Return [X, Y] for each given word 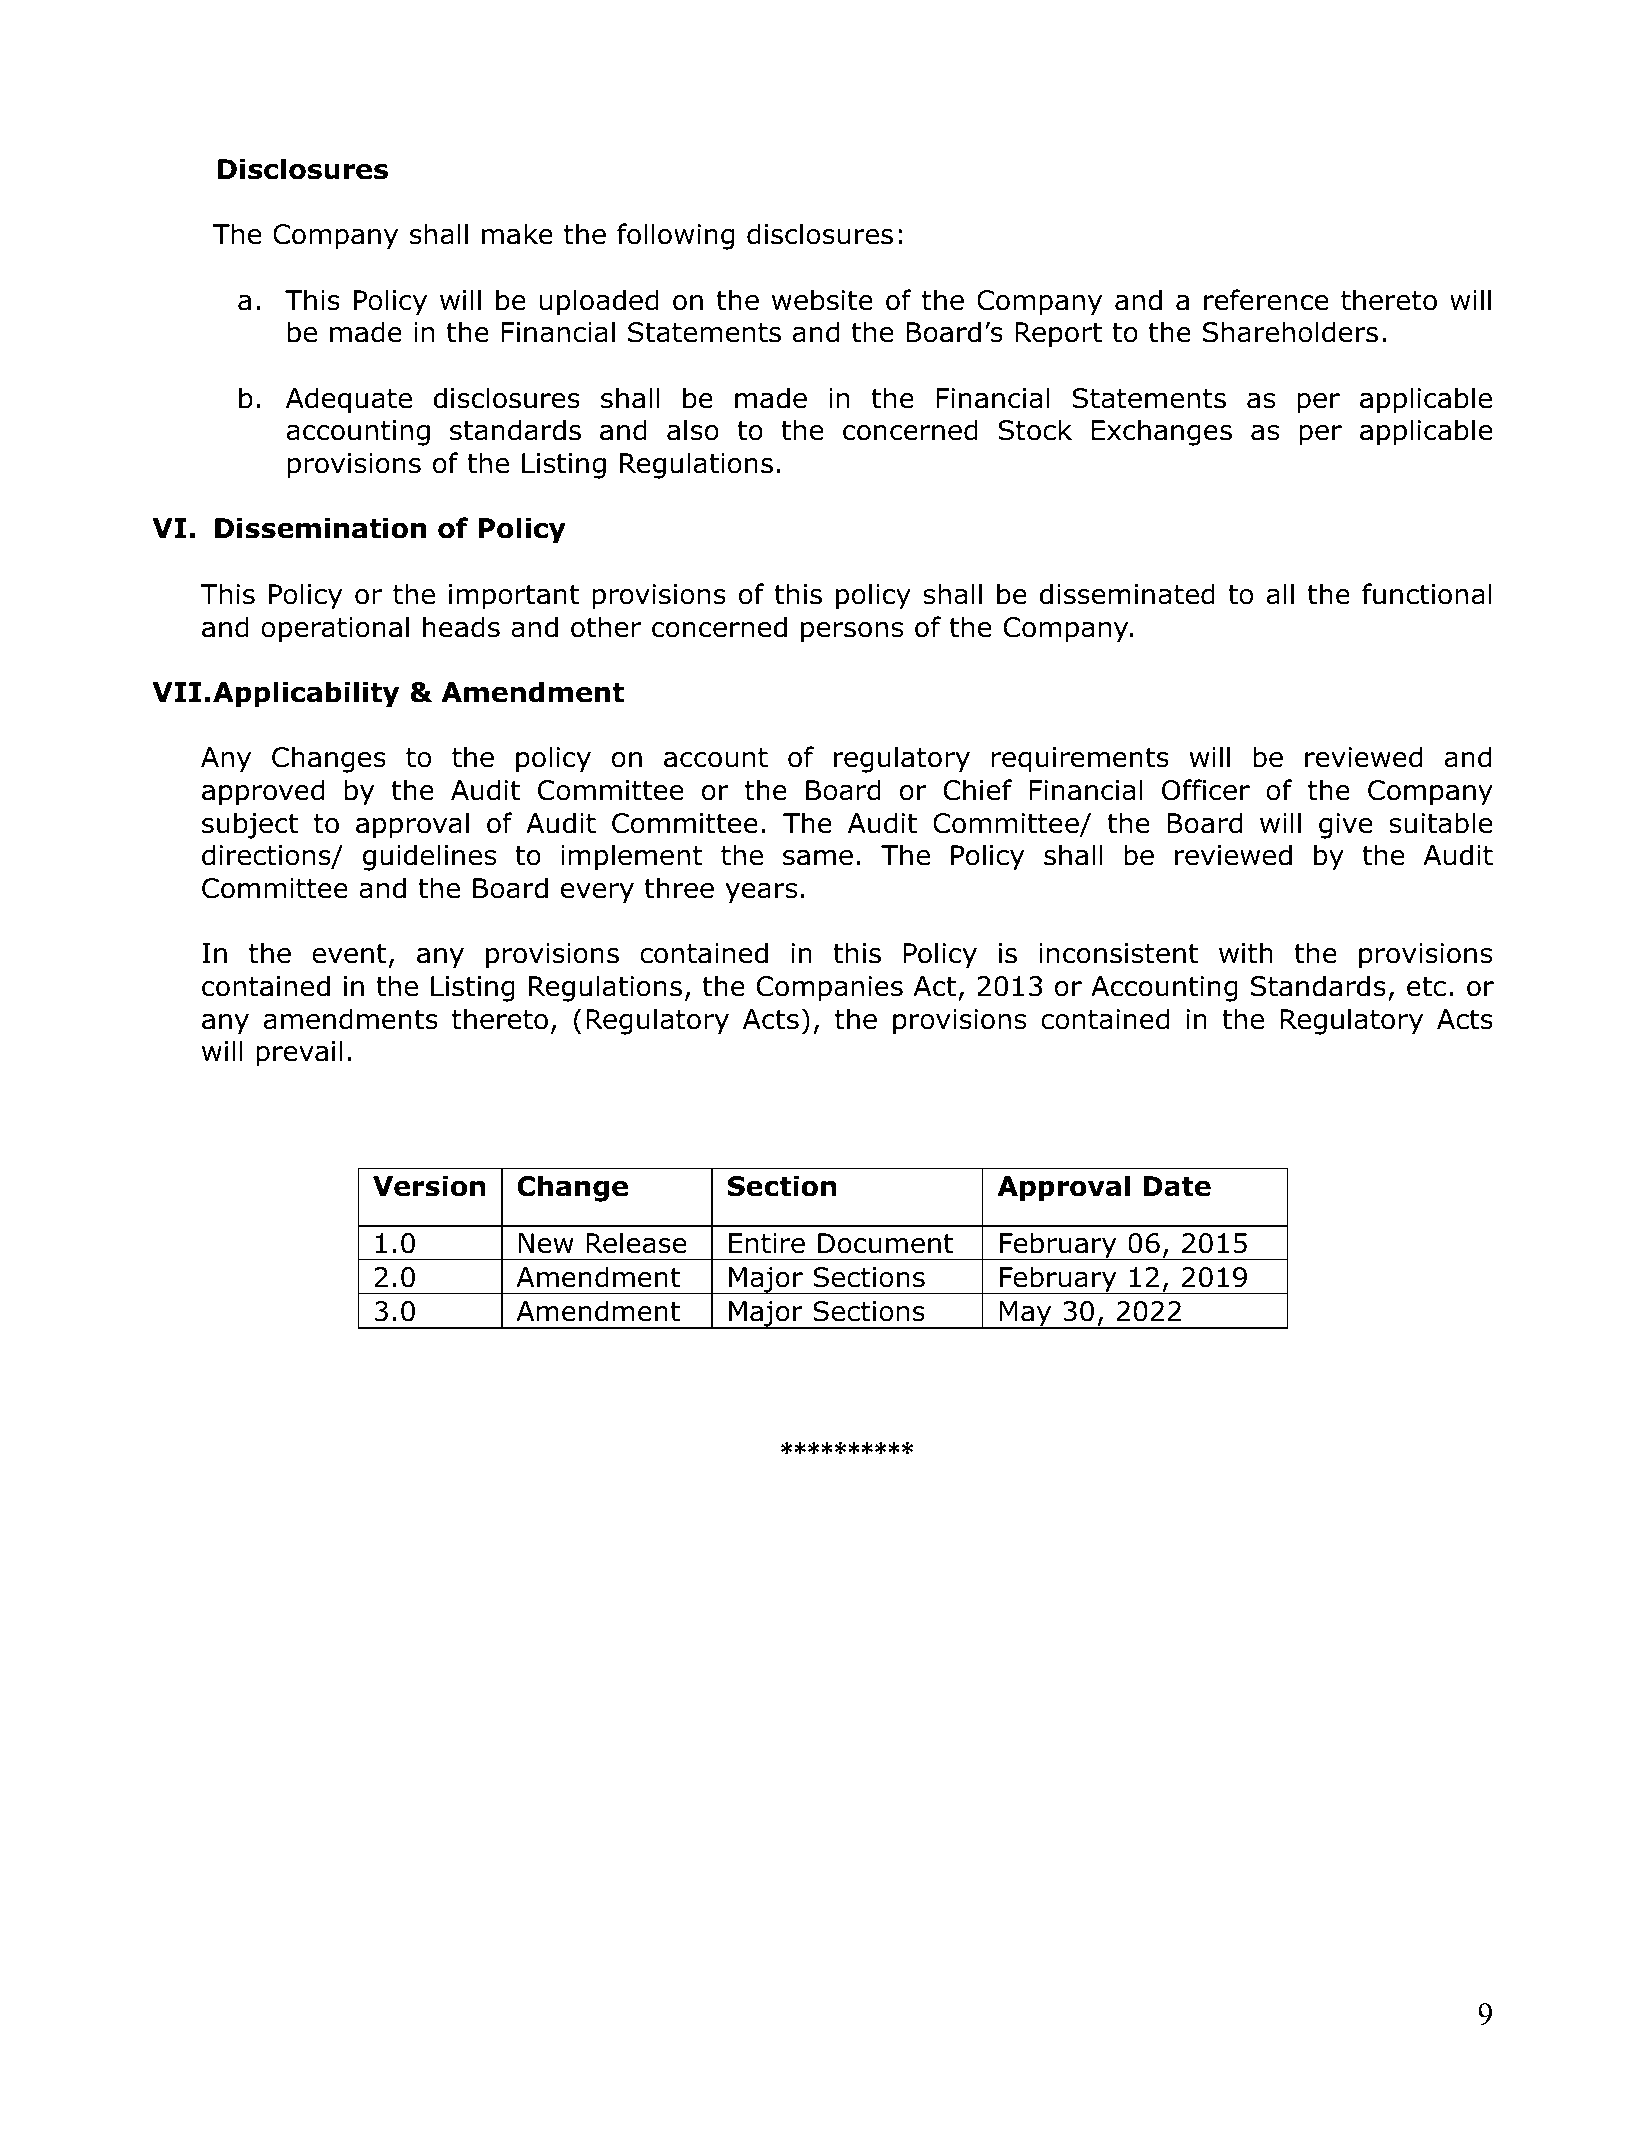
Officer [1206, 790]
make [517, 234]
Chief [977, 790]
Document [885, 1243]
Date [1177, 1186]
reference [1266, 300]
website [822, 300]
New [546, 1243]
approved [263, 792]
